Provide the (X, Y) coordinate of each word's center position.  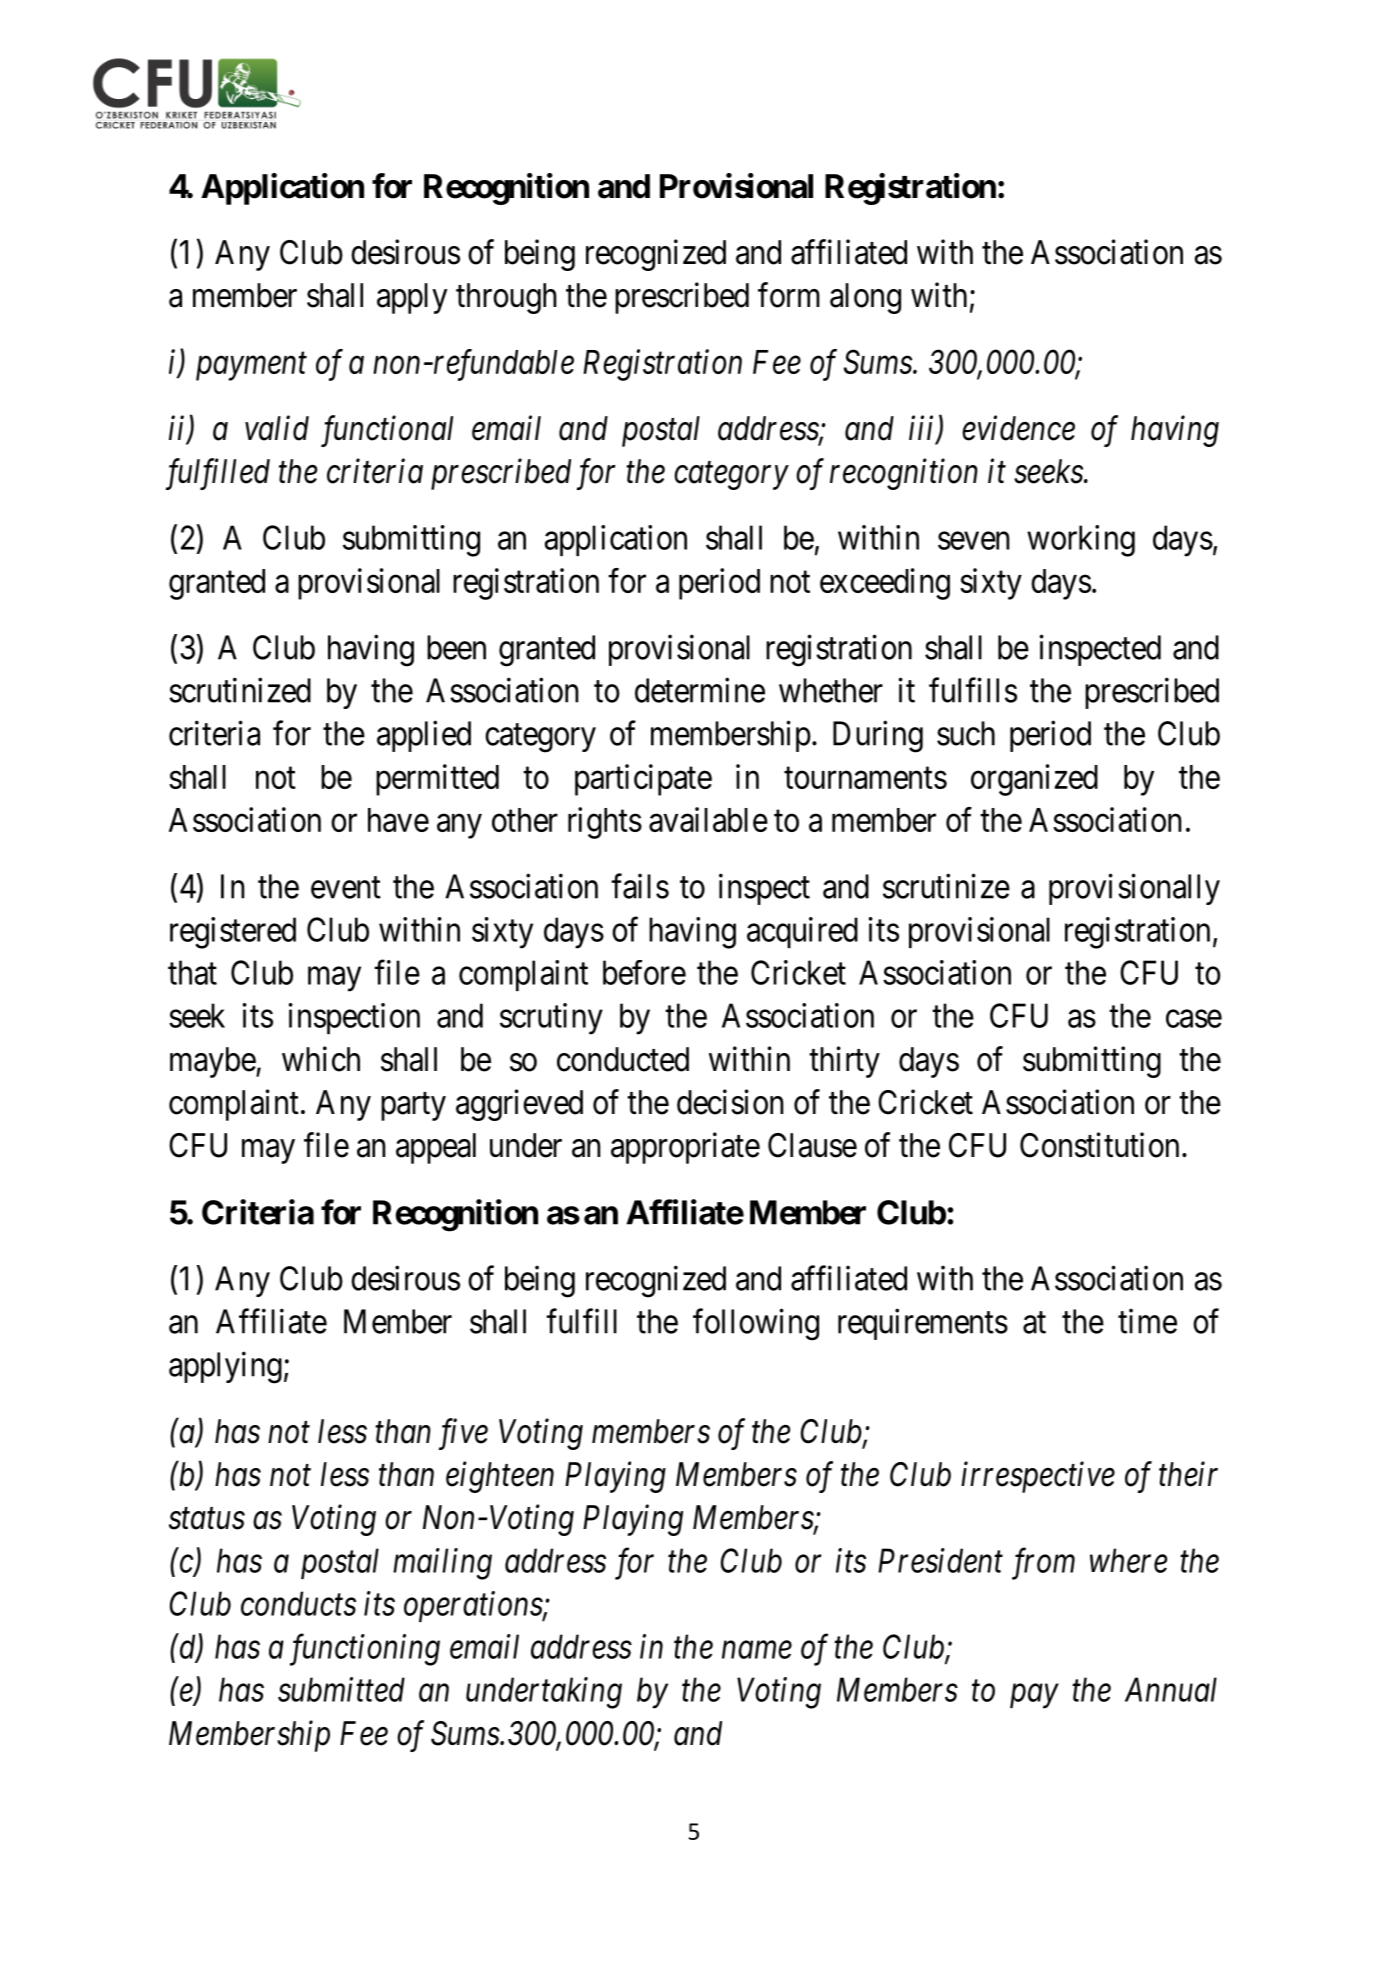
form (789, 295)
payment (251, 367)
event (346, 888)
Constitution (1099, 1145)
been (456, 647)
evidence (1018, 428)
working (1081, 541)
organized (1034, 780)
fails (640, 886)
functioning (365, 1650)
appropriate (685, 1148)
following (756, 1324)
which (321, 1059)
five (463, 1434)
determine (700, 690)
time (1147, 1321)
